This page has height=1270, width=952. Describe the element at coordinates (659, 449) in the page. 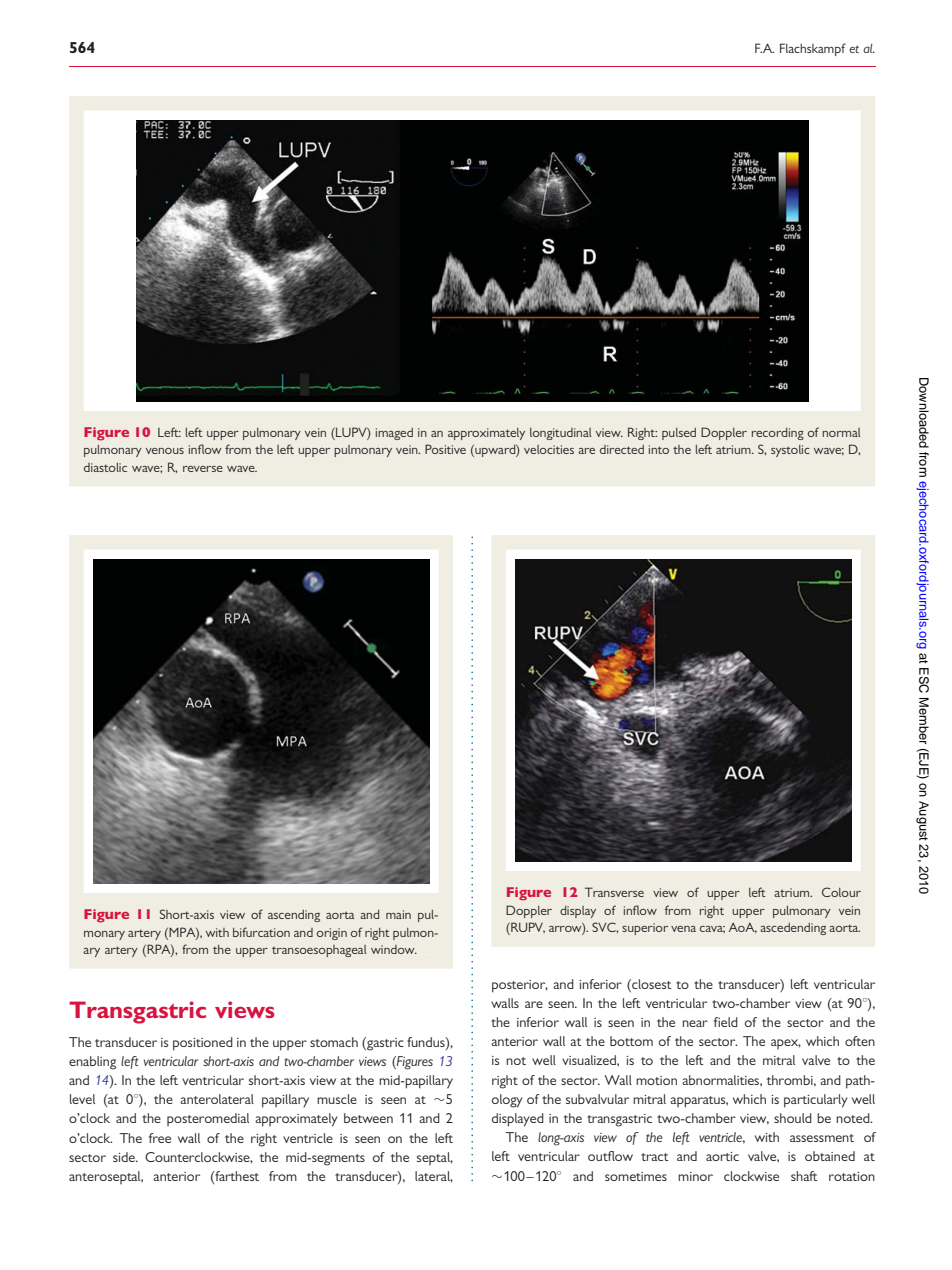

I see `into` at that location.
